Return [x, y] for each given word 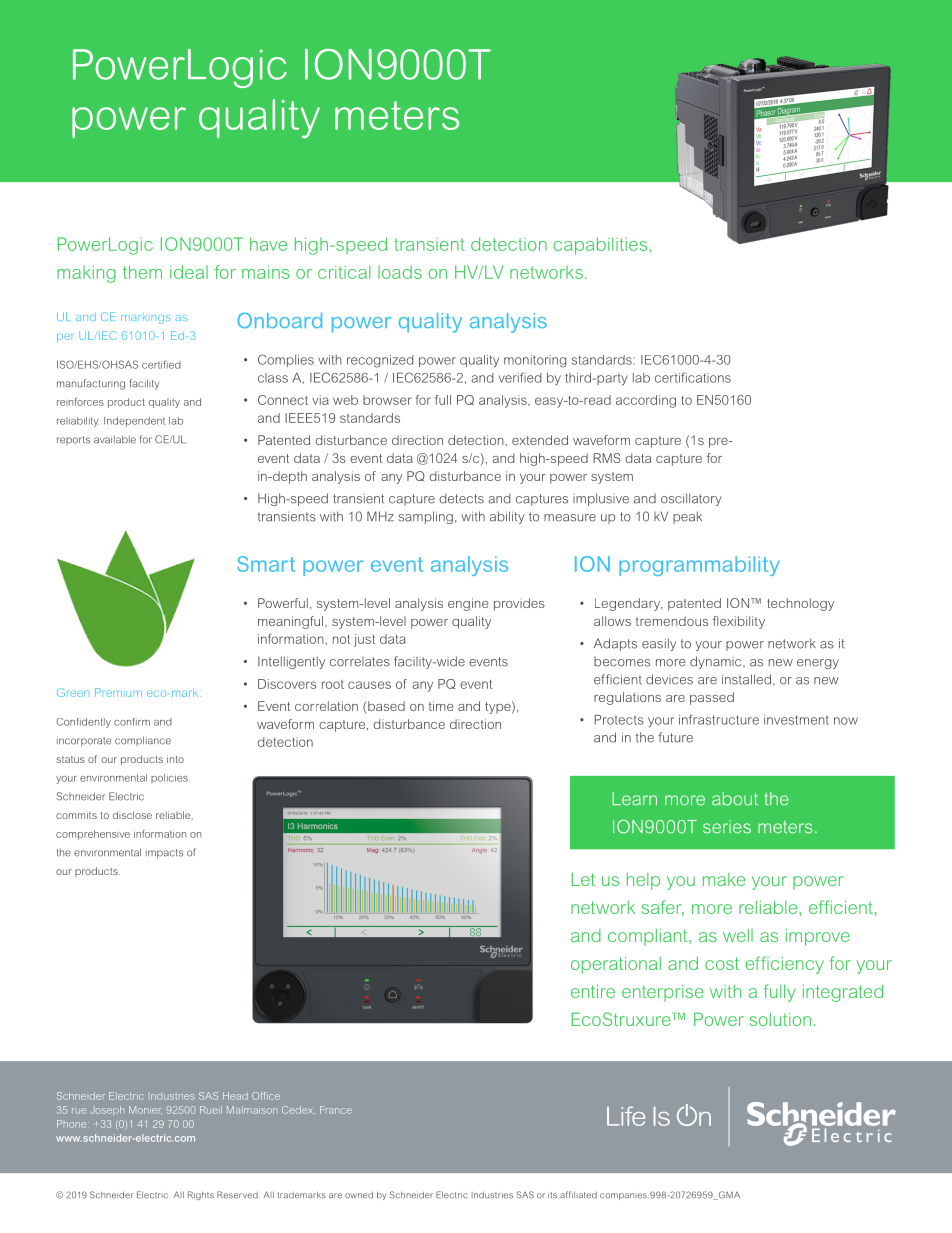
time [441, 706]
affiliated [578, 1195]
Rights [201, 1195]
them [142, 272]
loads [400, 272]
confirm [132, 722]
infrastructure [719, 719]
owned [359, 1195]
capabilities [602, 246]
